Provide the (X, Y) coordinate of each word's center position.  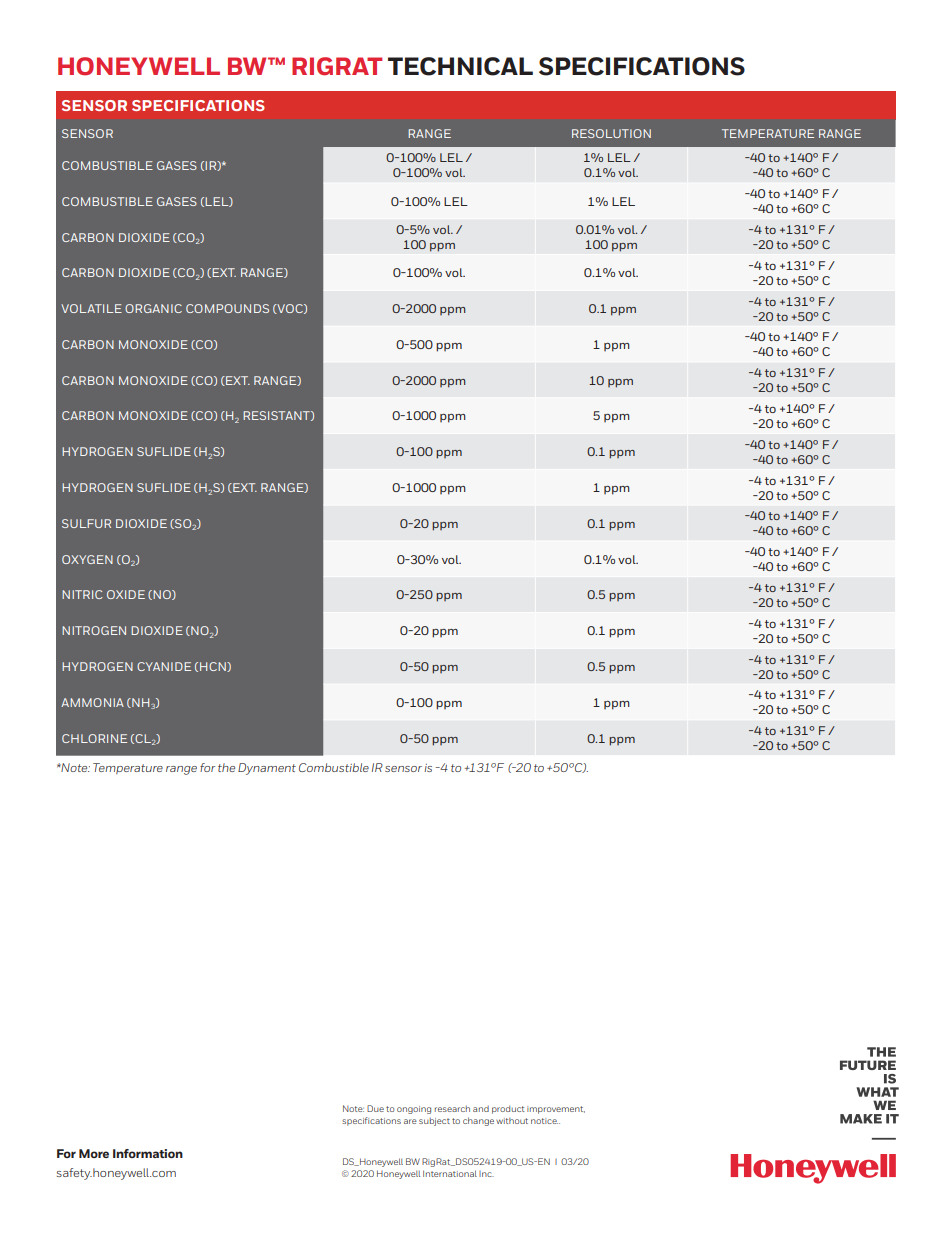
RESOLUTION (611, 133)
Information (148, 1153)
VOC (290, 309)
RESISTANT (277, 416)
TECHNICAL (460, 66)
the (226, 767)
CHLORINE (94, 738)
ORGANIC (153, 308)
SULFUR (86, 523)
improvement (556, 1110)
